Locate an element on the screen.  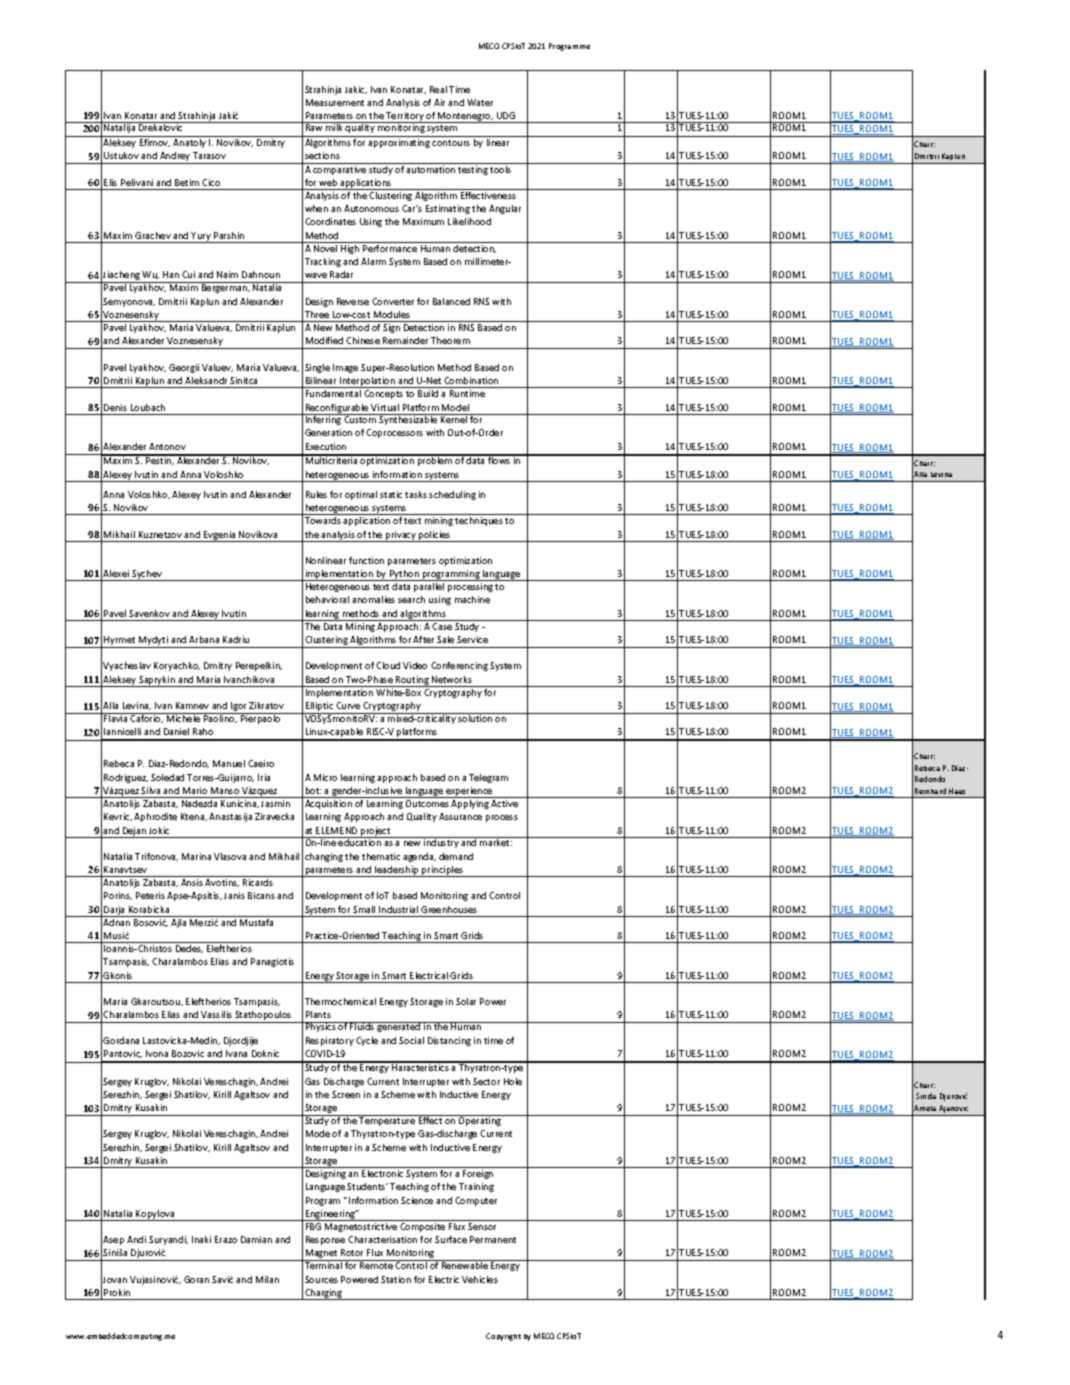
Networks is located at coordinates (452, 679).
